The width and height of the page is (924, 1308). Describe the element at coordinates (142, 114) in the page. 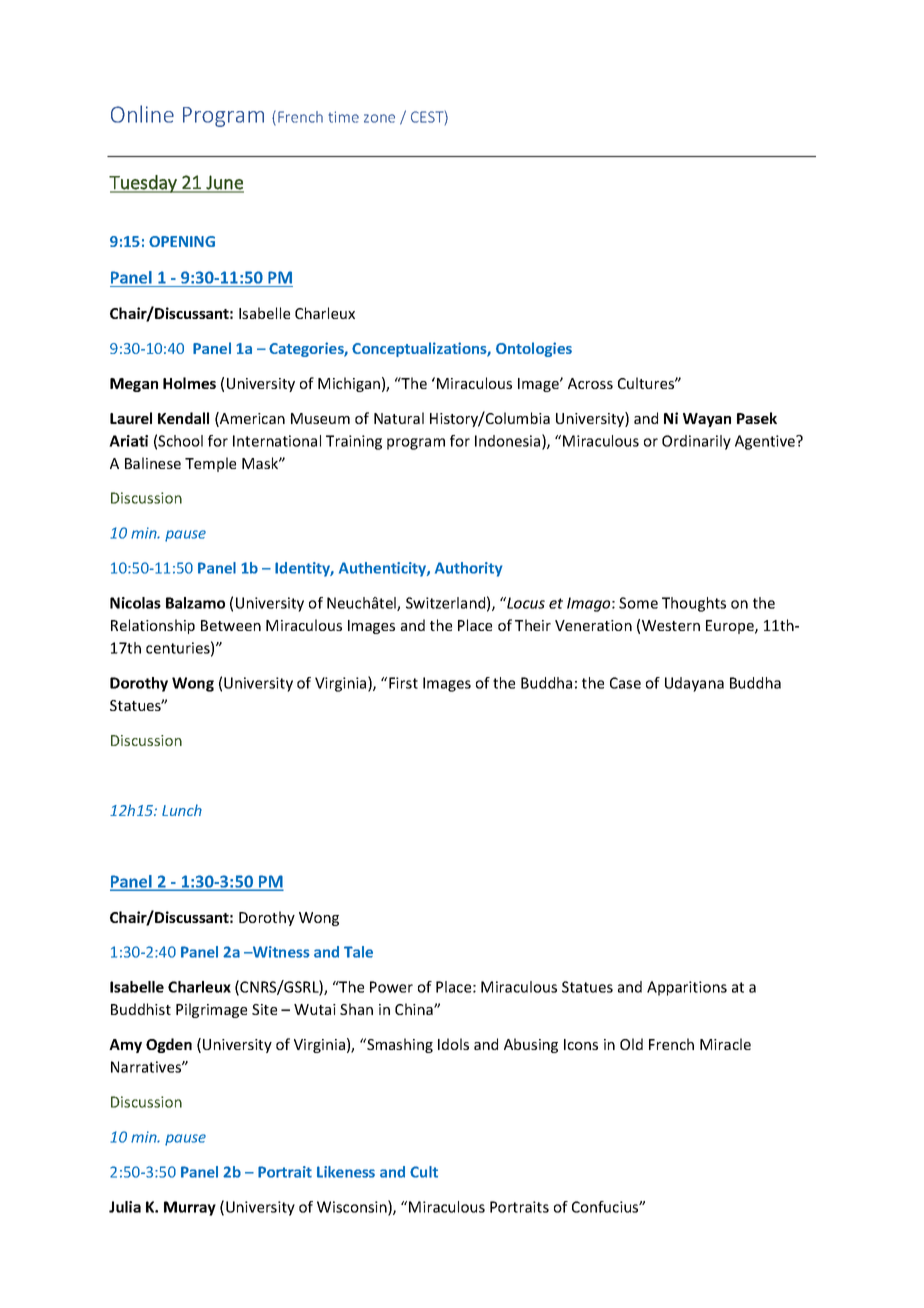

I see `Online` at that location.
